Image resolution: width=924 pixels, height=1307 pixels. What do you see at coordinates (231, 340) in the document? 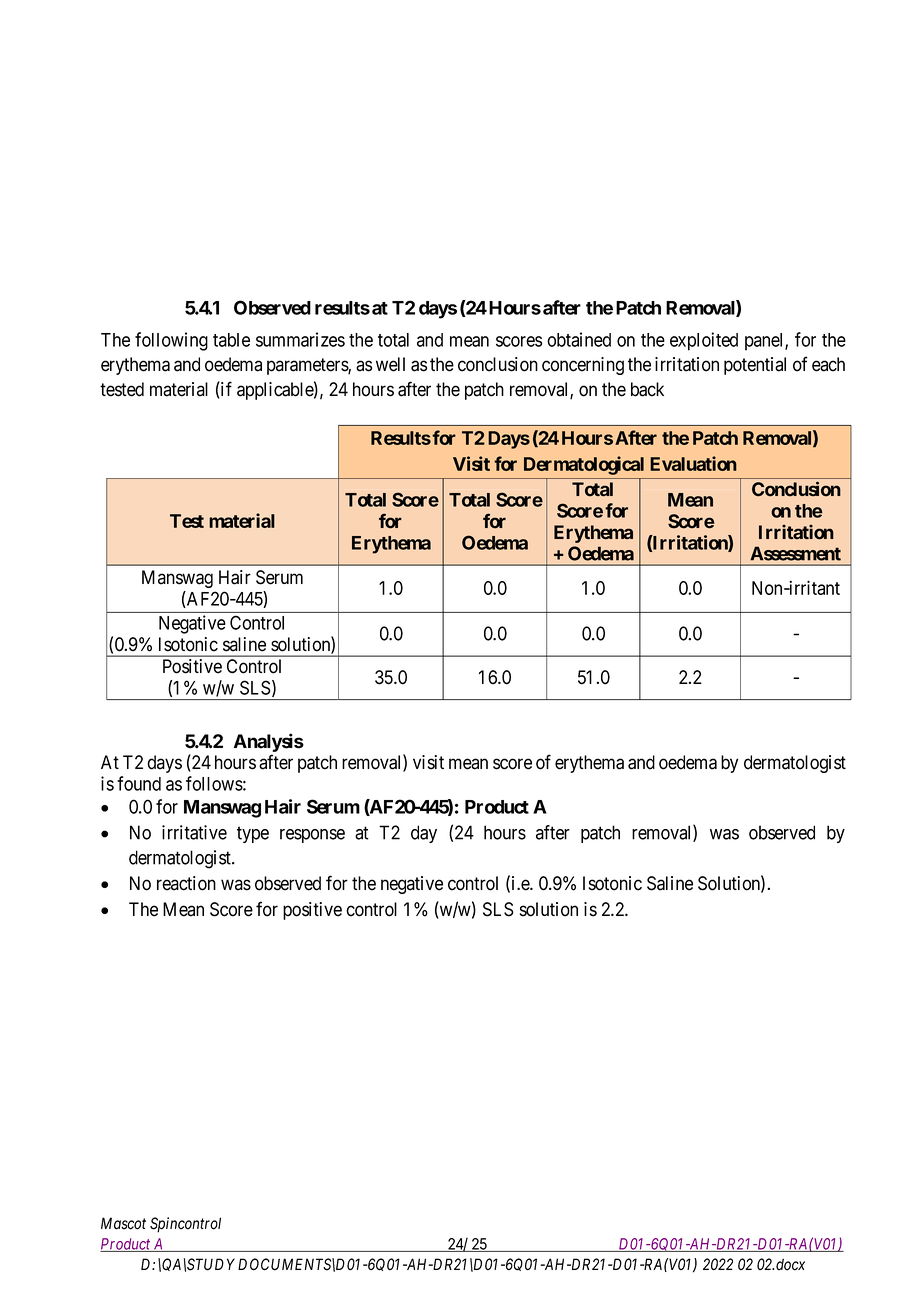
I see `table` at bounding box center [231, 340].
